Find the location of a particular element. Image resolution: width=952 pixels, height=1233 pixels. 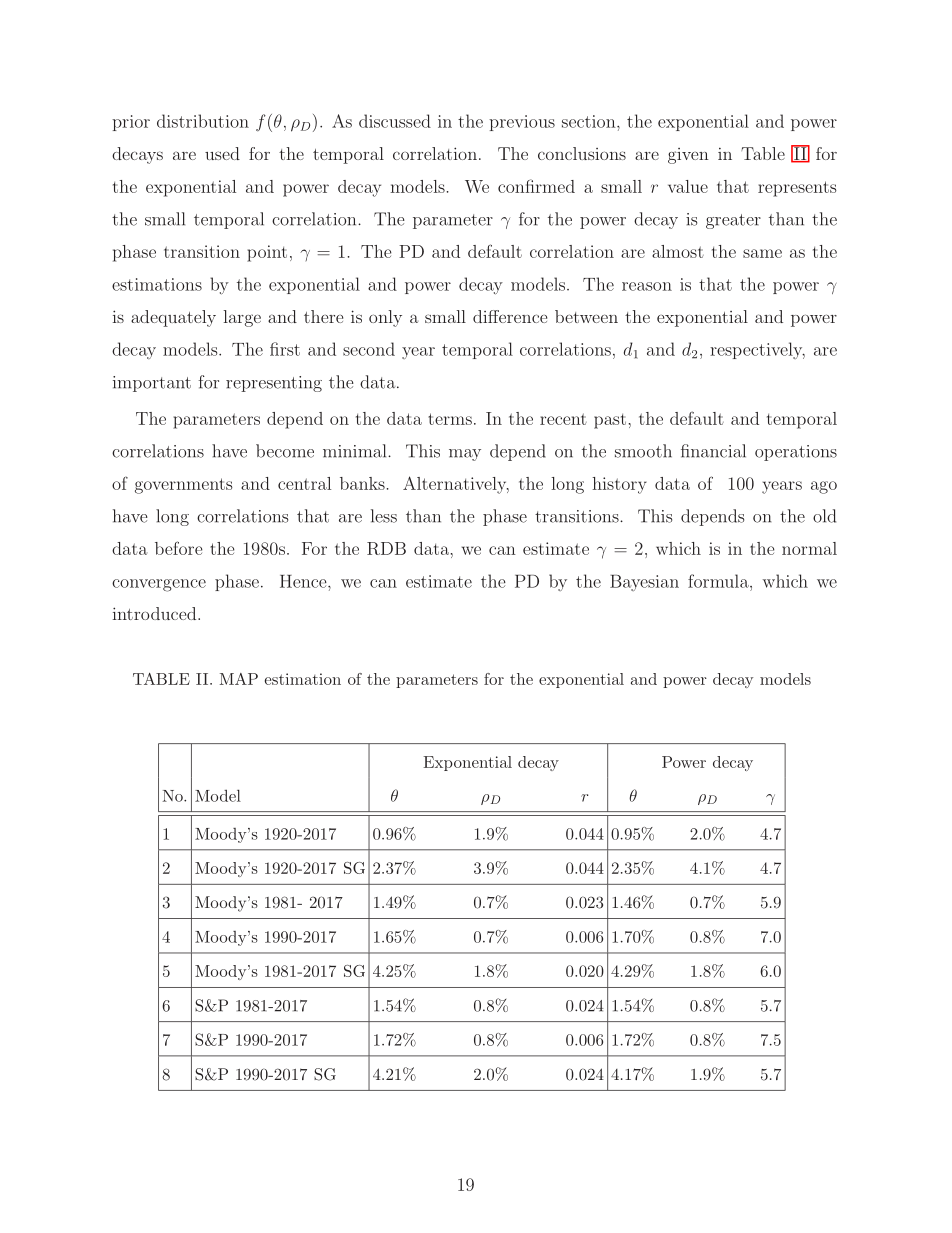

before is located at coordinates (179, 548).
